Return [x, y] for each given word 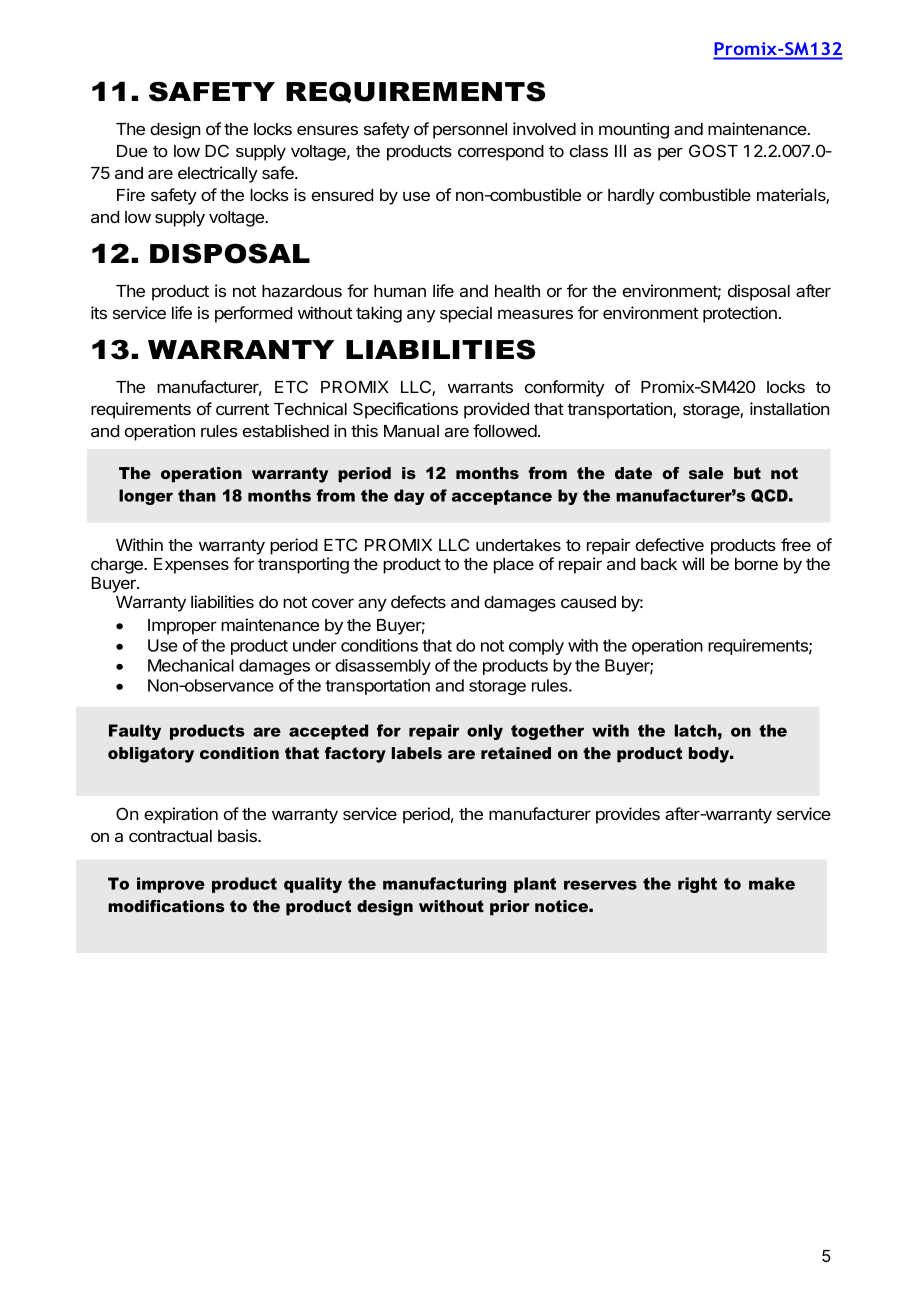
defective [669, 544]
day [409, 497]
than [197, 495]
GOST [713, 150]
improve [171, 885]
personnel [470, 131]
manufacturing [444, 885]
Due [132, 151]
